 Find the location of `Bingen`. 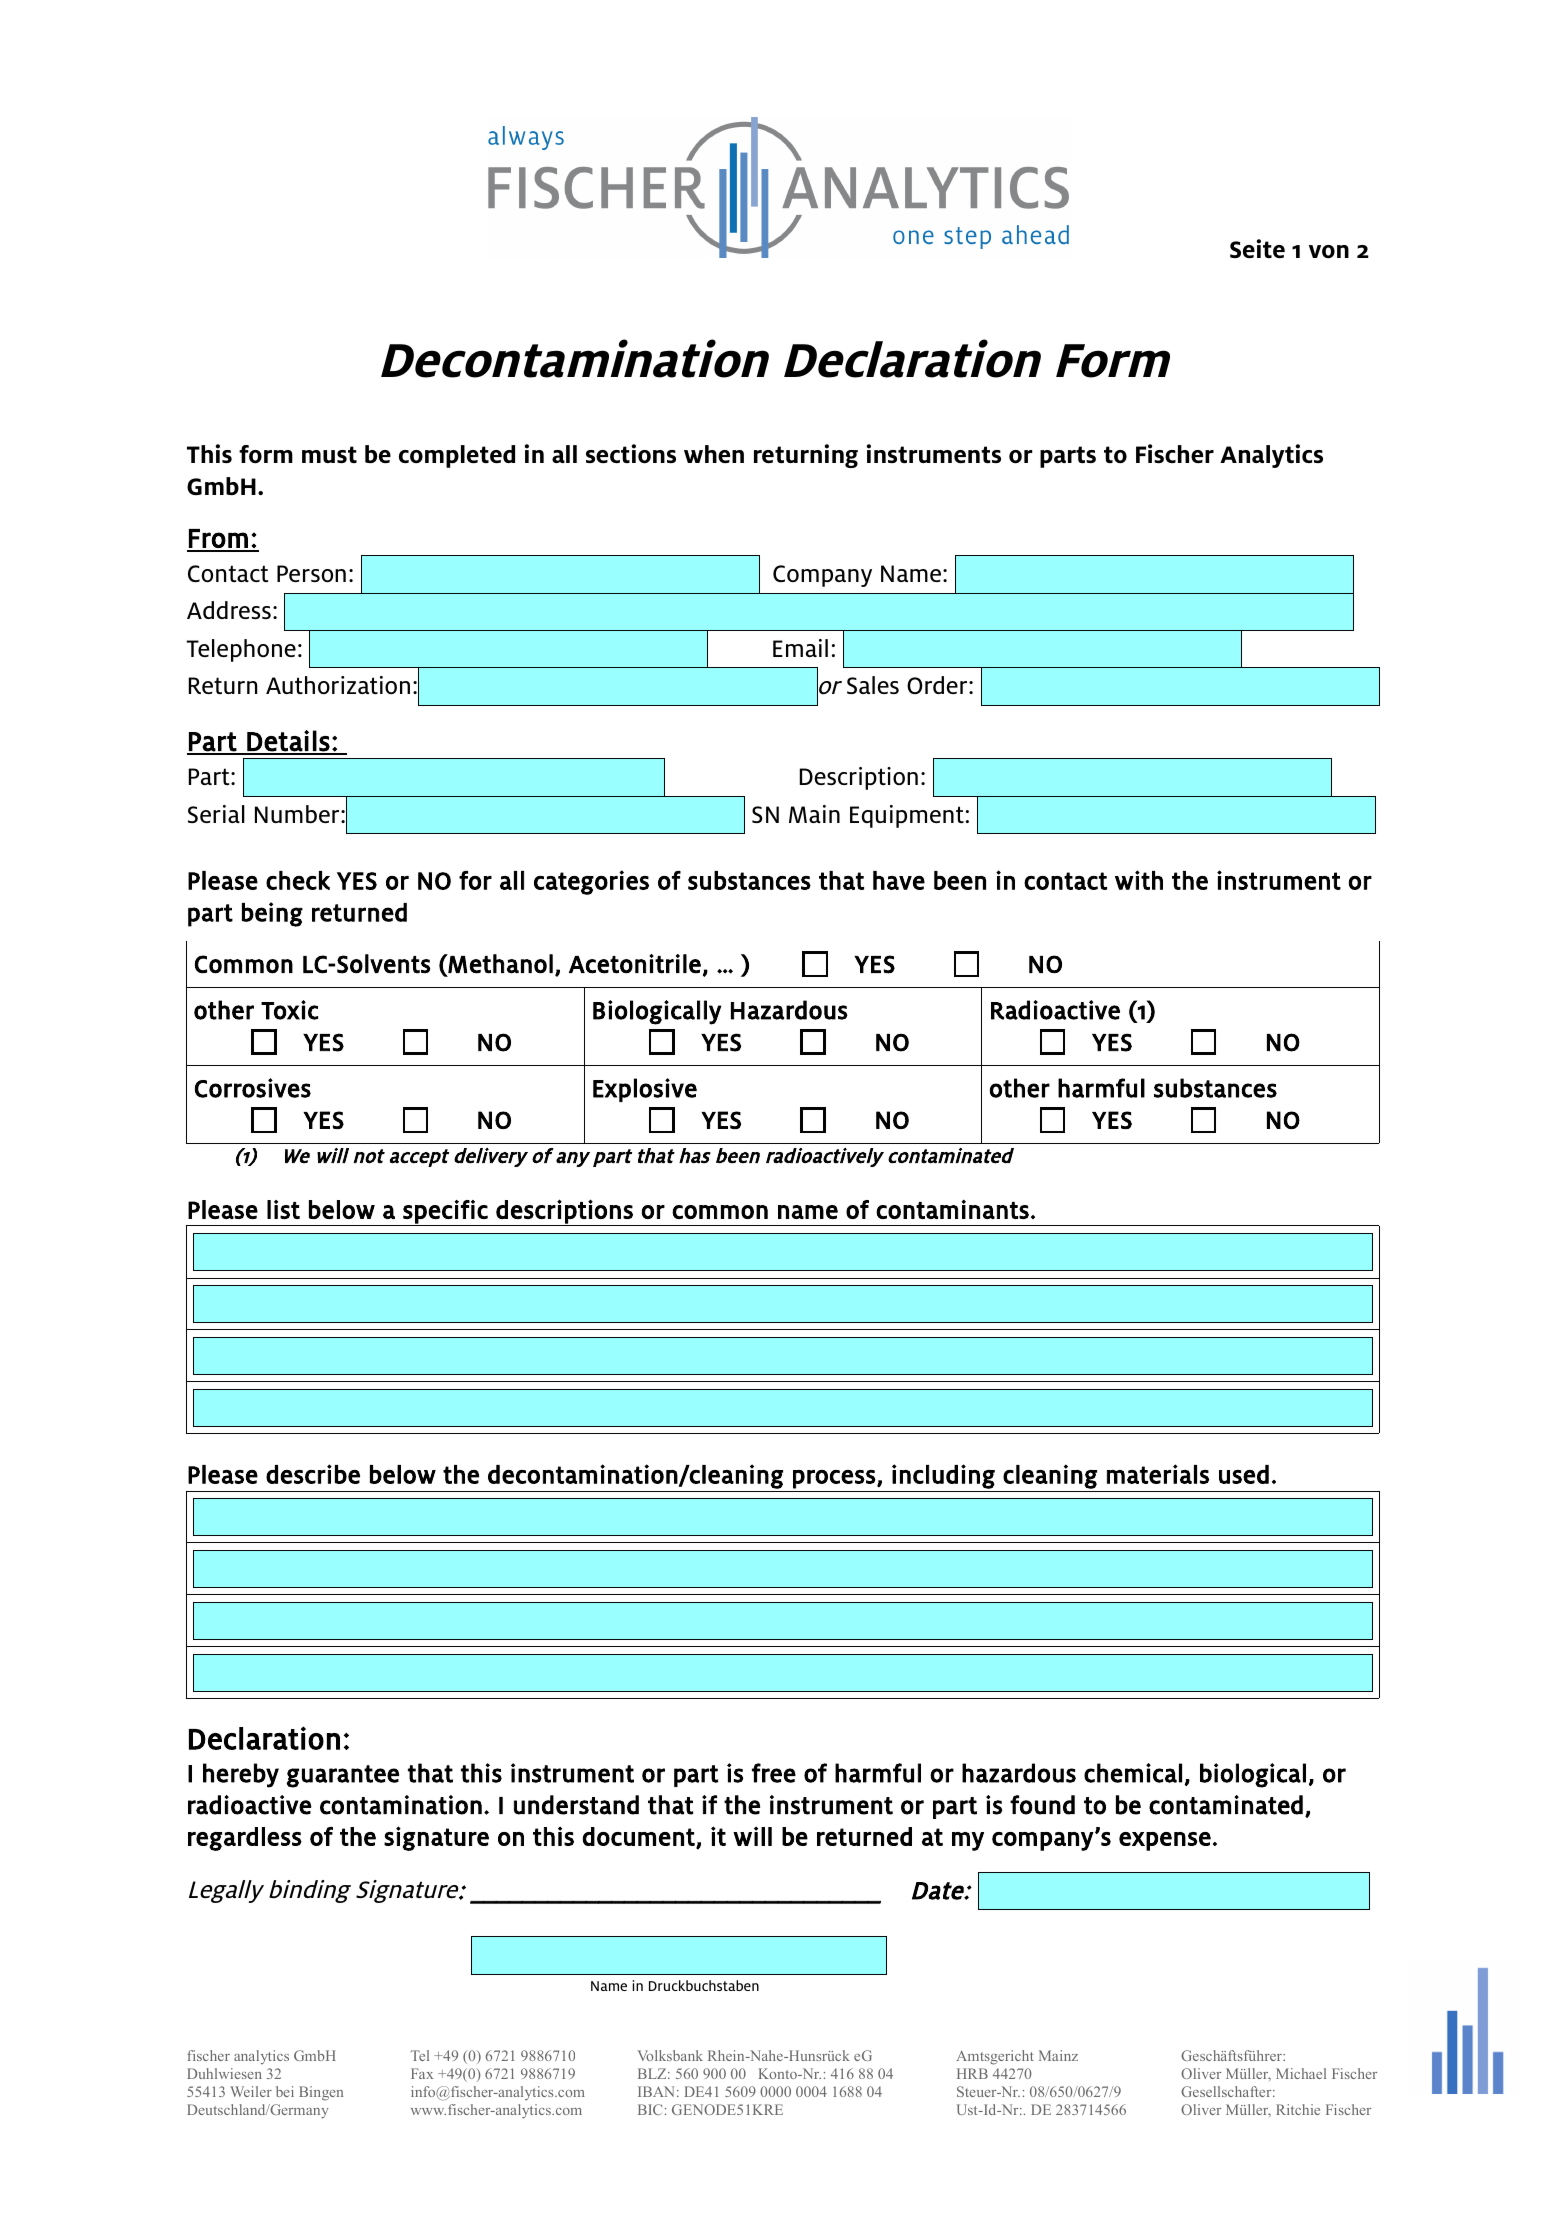

Bingen is located at coordinates (321, 2093).
